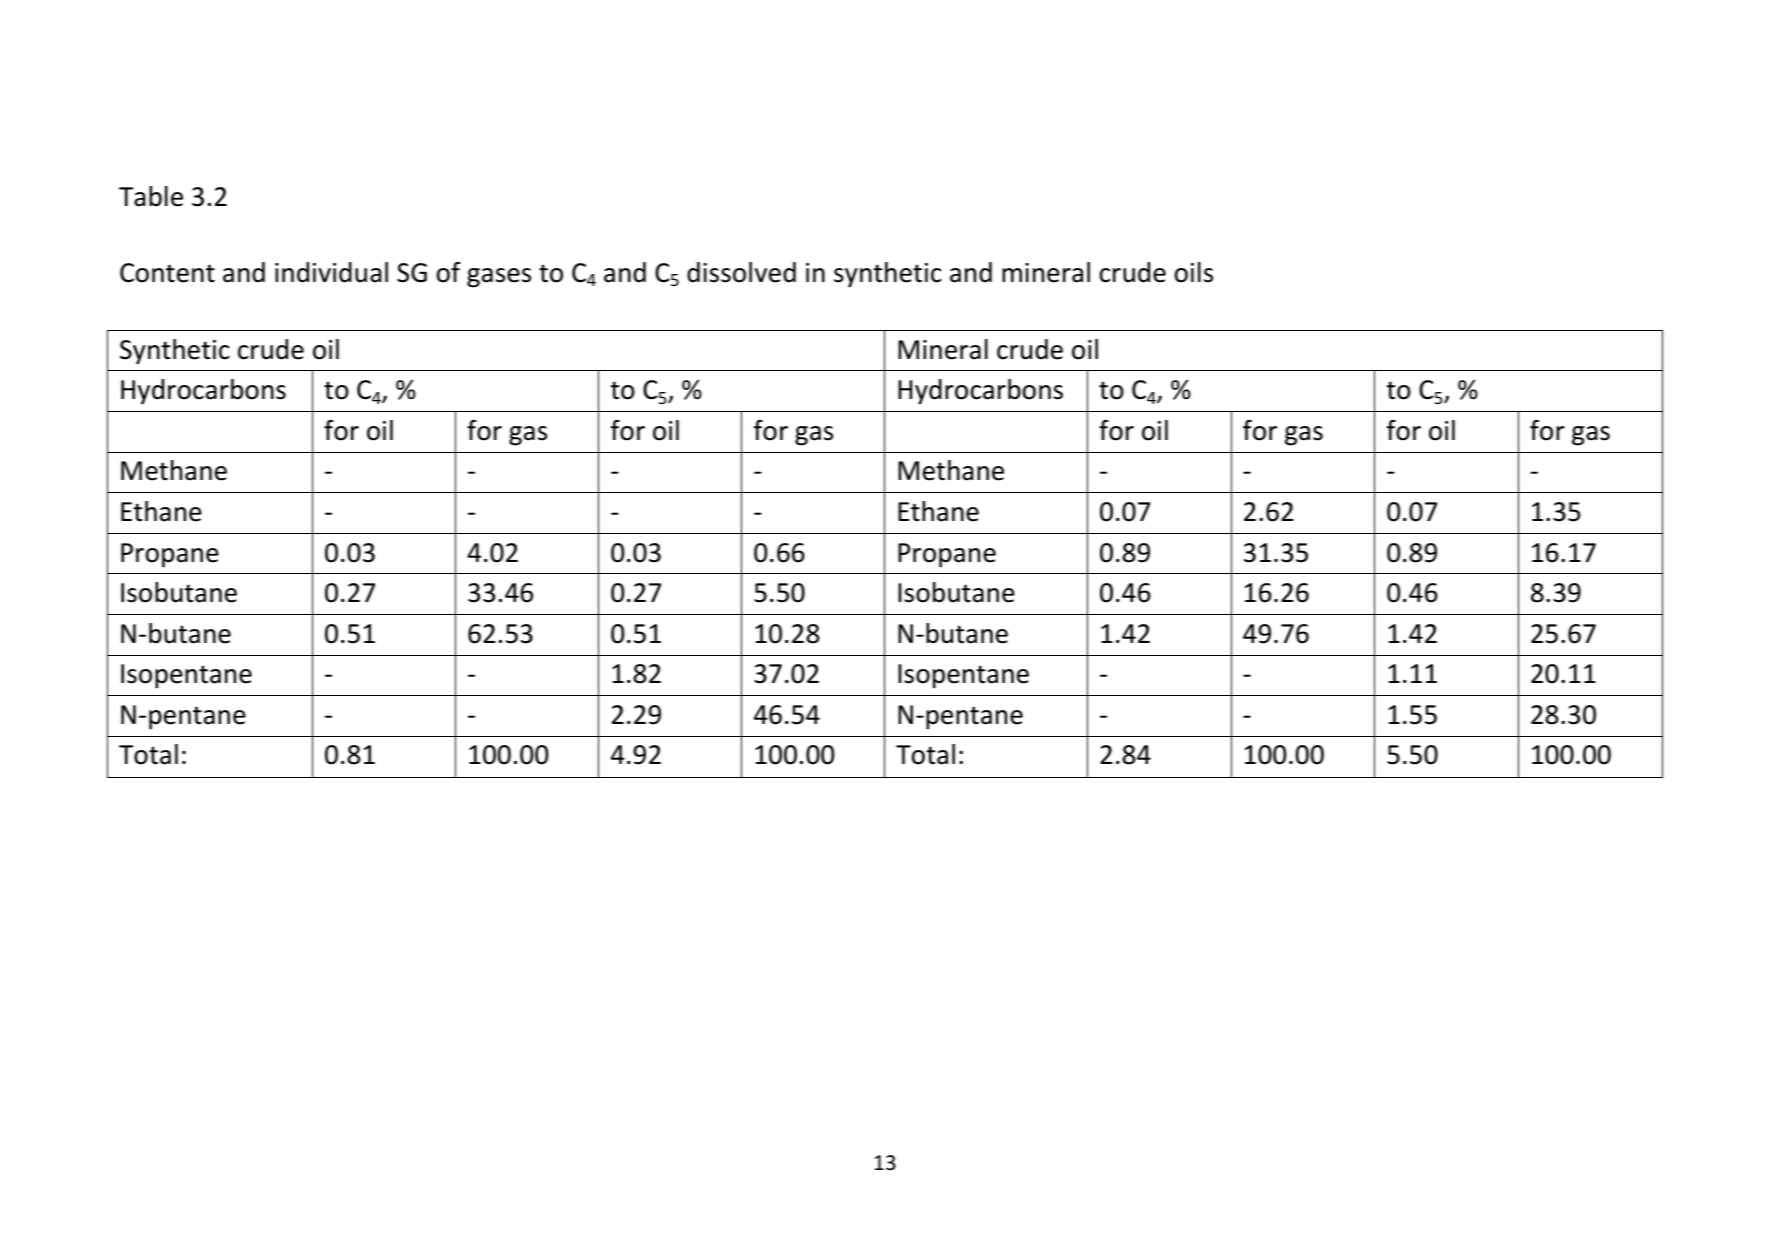  Describe the element at coordinates (499, 278) in the page. I see `gases` at that location.
